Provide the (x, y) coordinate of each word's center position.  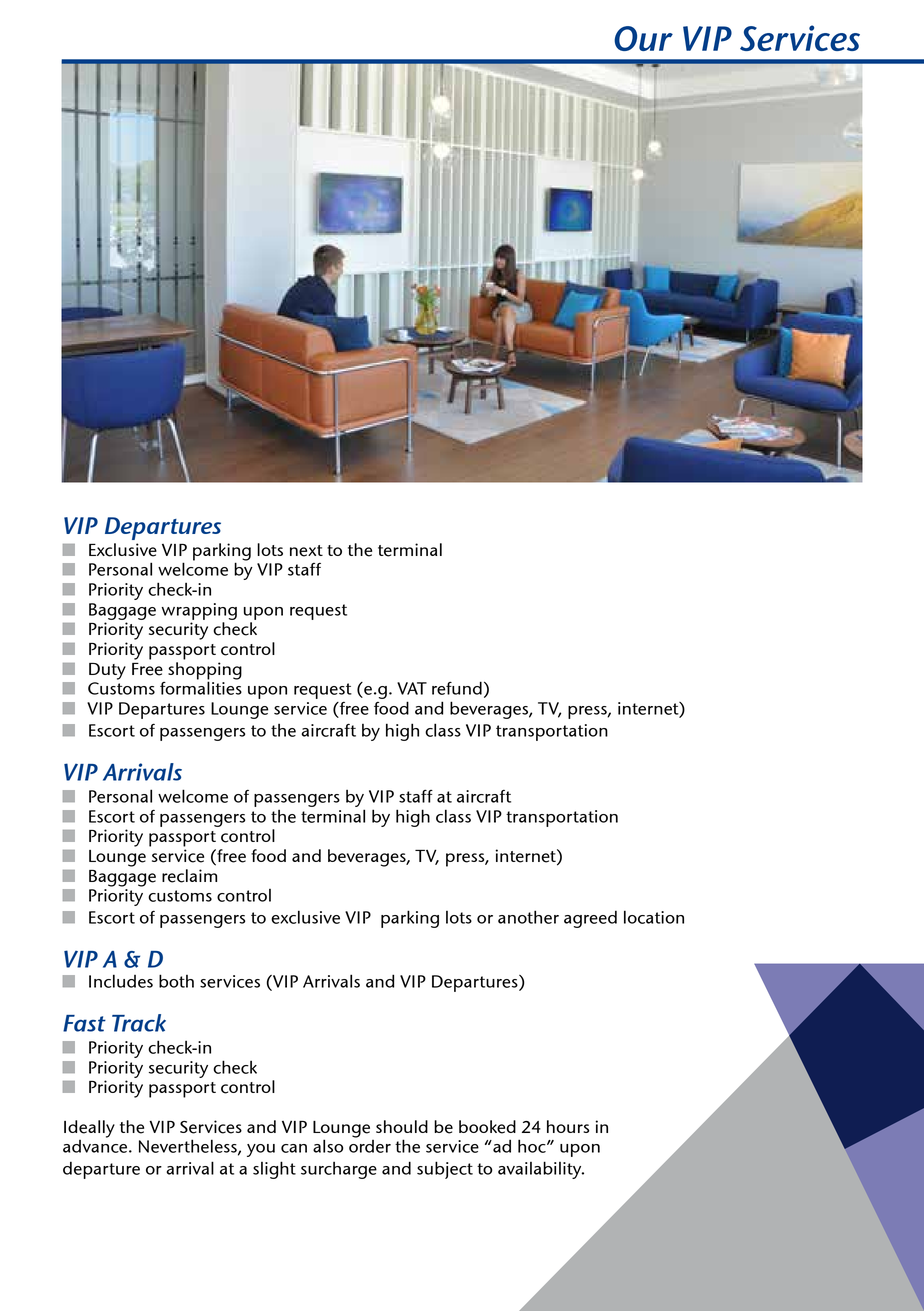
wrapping (199, 611)
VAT (412, 688)
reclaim (189, 876)
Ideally (89, 1129)
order (370, 1145)
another (528, 917)
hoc (533, 1146)
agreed (590, 919)
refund (457, 688)
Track (139, 1023)
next (306, 551)
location (654, 917)
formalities (201, 687)
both (176, 981)
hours (568, 1126)
